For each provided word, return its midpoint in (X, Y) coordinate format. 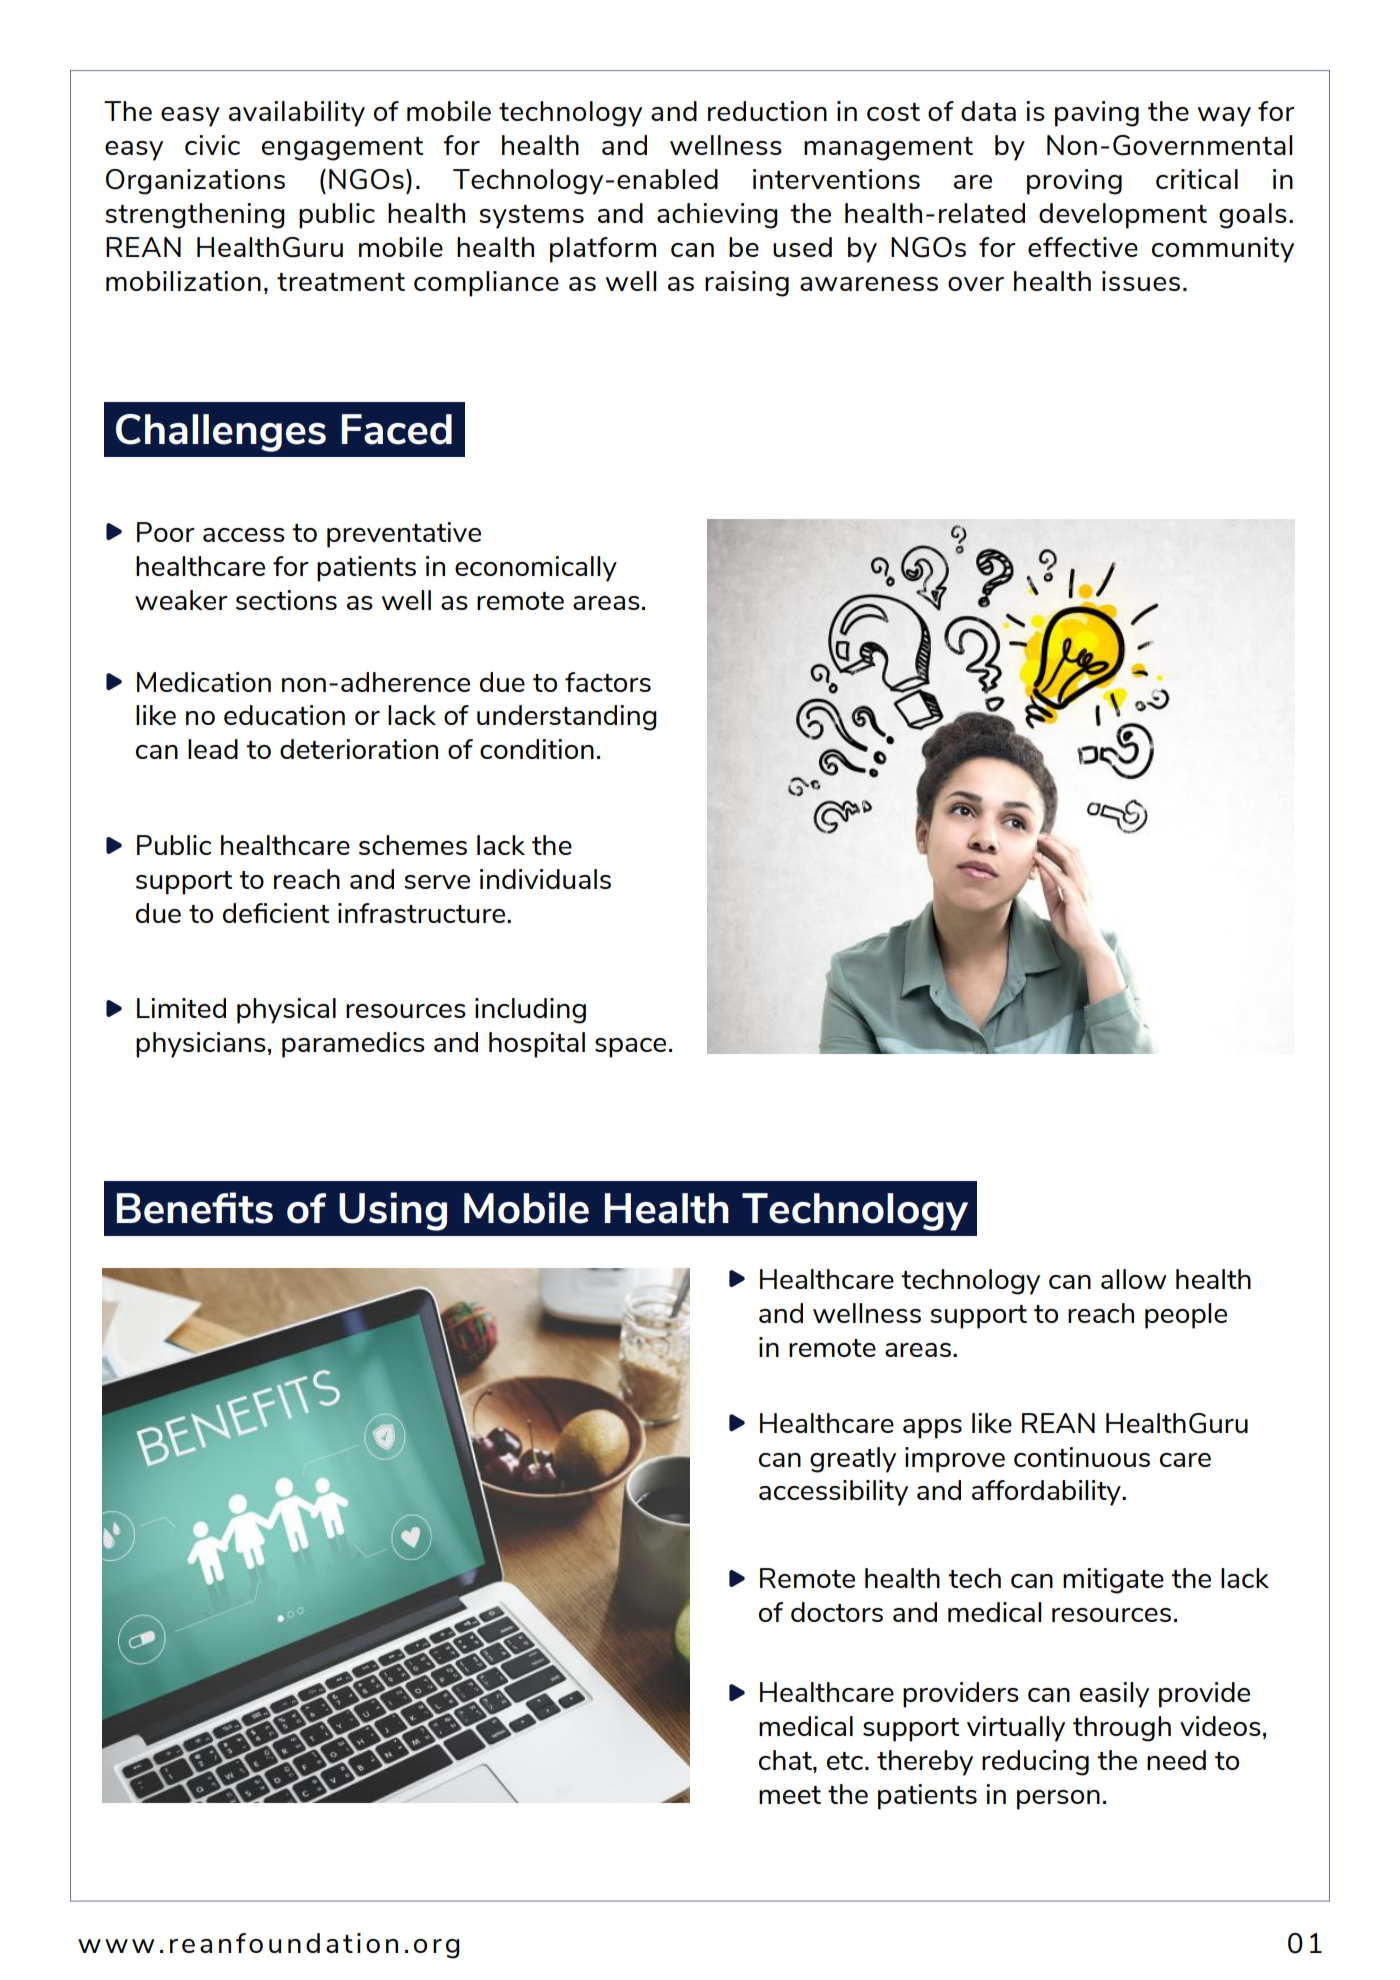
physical (286, 1011)
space (630, 1048)
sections (286, 600)
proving (1074, 182)
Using (393, 1211)
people (1186, 1316)
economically (536, 569)
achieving (717, 216)
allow (1134, 1279)
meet (790, 1795)
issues (1141, 281)
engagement (342, 149)
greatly (853, 1460)
